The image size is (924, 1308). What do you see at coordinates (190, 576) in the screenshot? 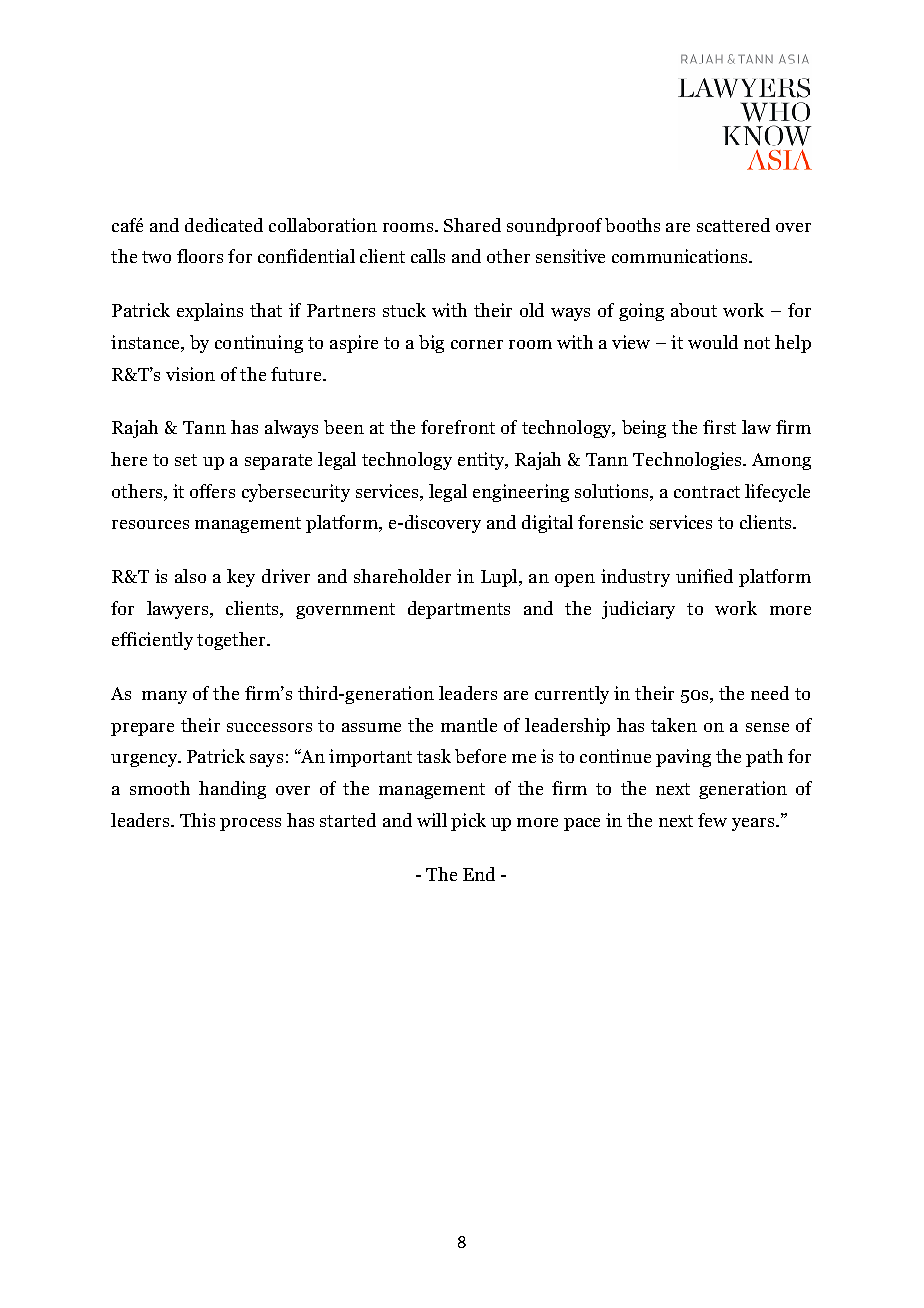
I see `also` at bounding box center [190, 576].
